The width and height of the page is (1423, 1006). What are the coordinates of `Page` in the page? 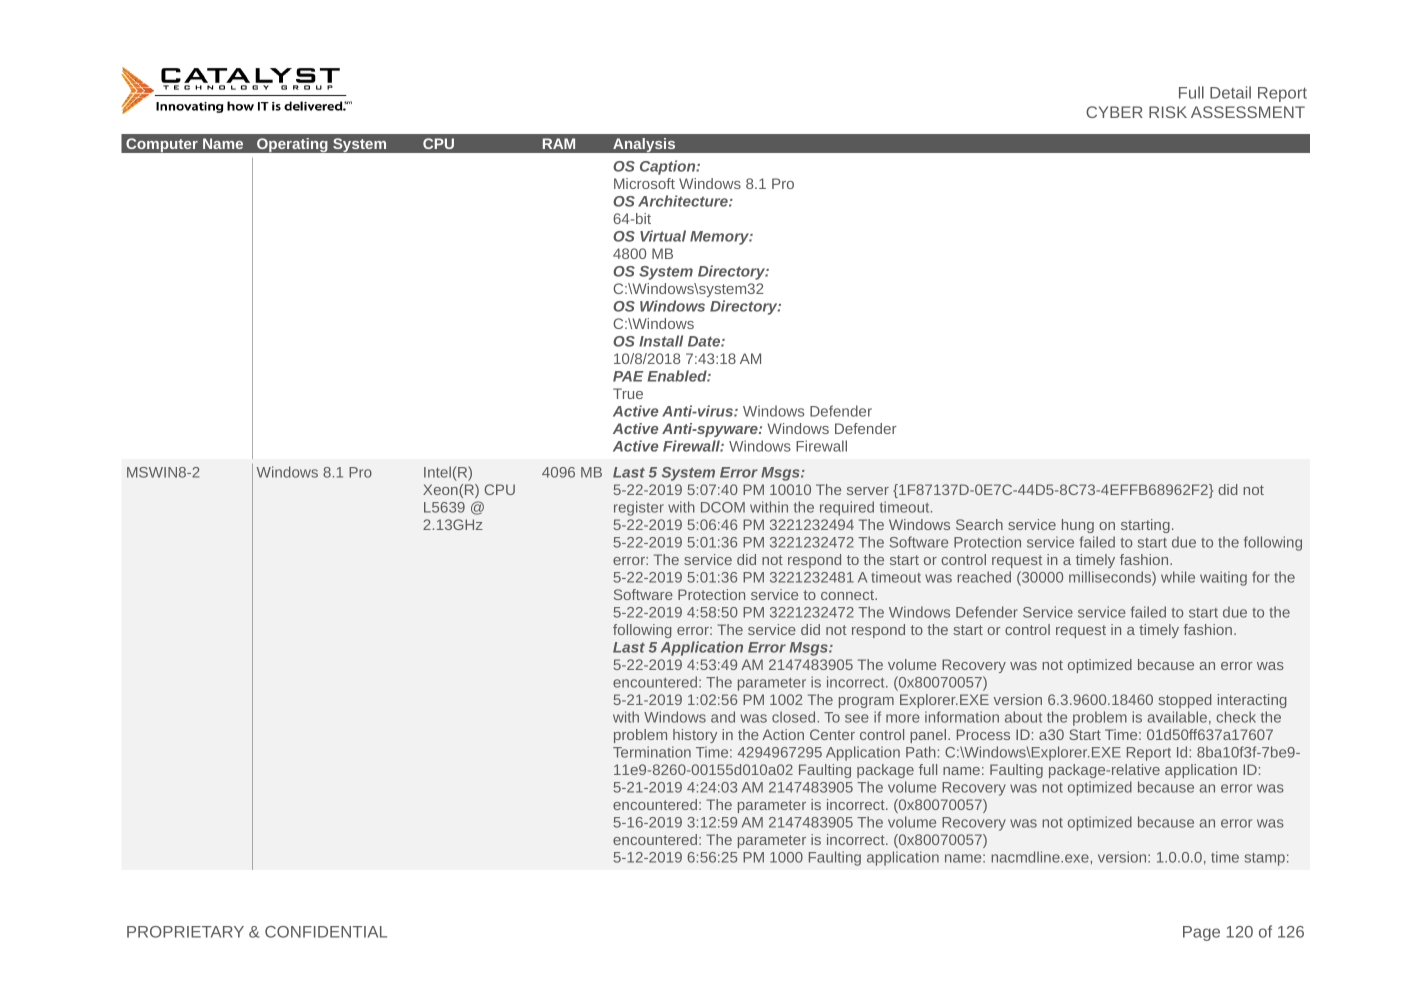 It's located at (1201, 933).
